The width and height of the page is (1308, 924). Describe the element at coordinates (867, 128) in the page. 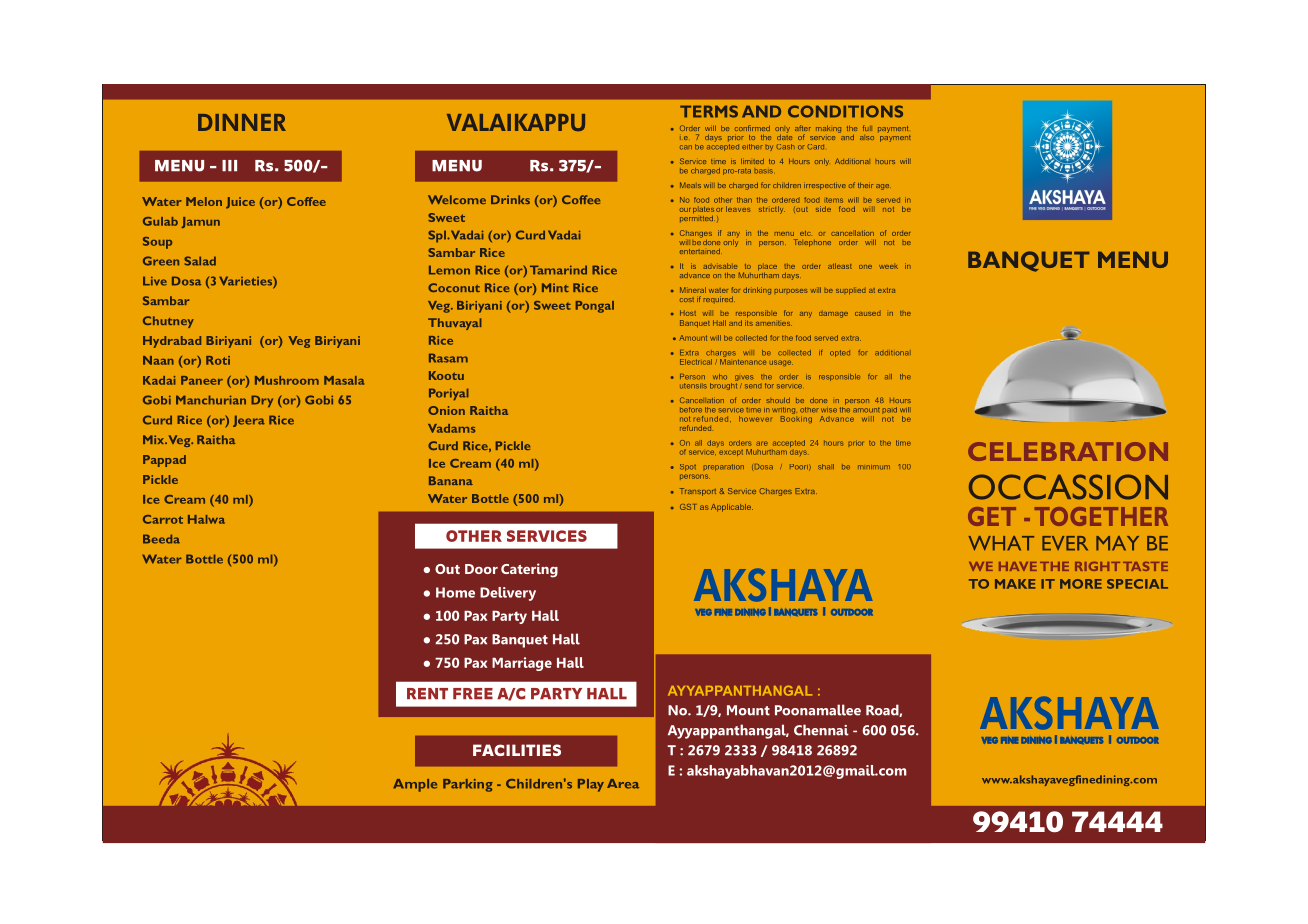

I see `full` at that location.
